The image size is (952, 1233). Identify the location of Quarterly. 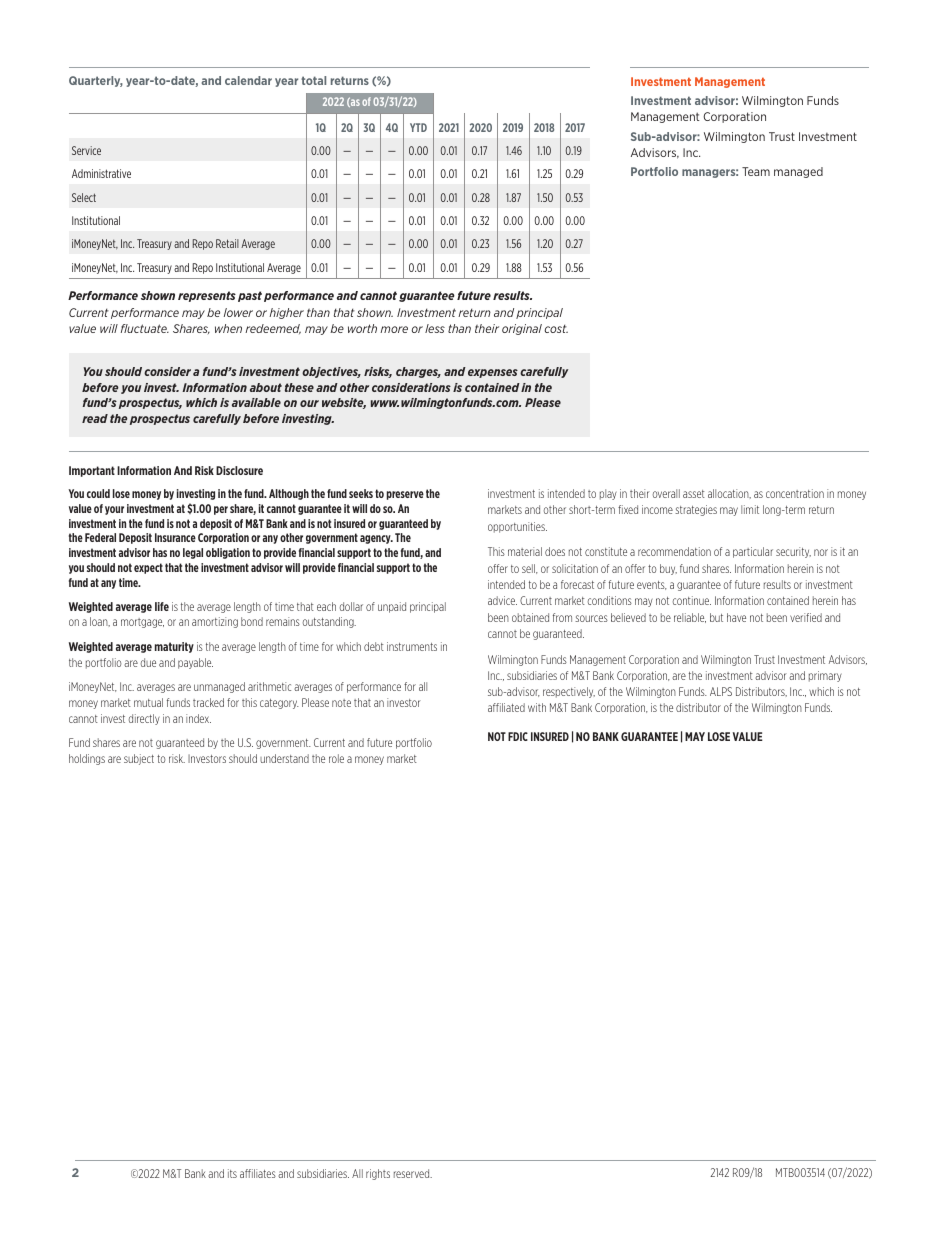
(96, 81).
